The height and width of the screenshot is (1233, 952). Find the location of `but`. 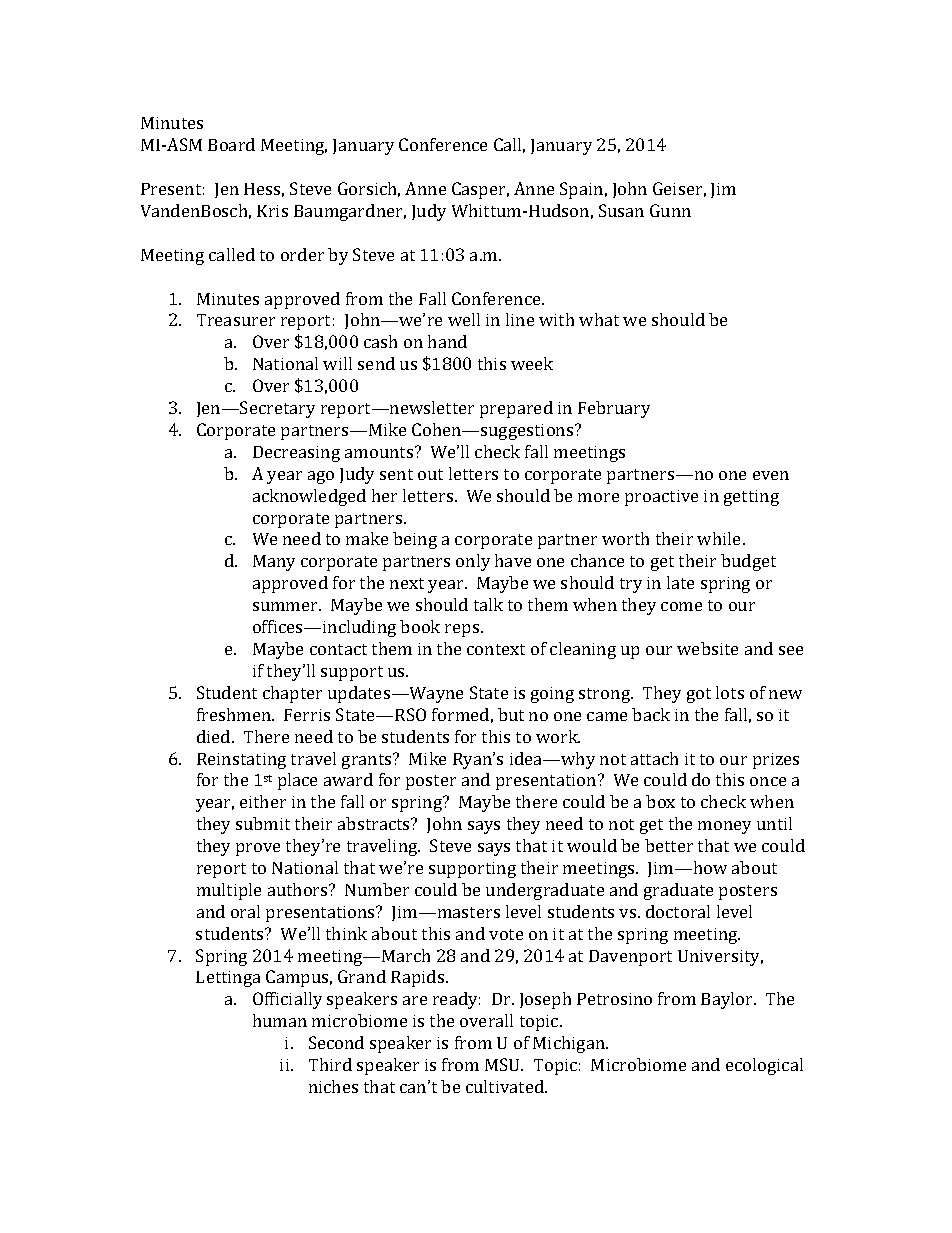

but is located at coordinates (511, 714).
